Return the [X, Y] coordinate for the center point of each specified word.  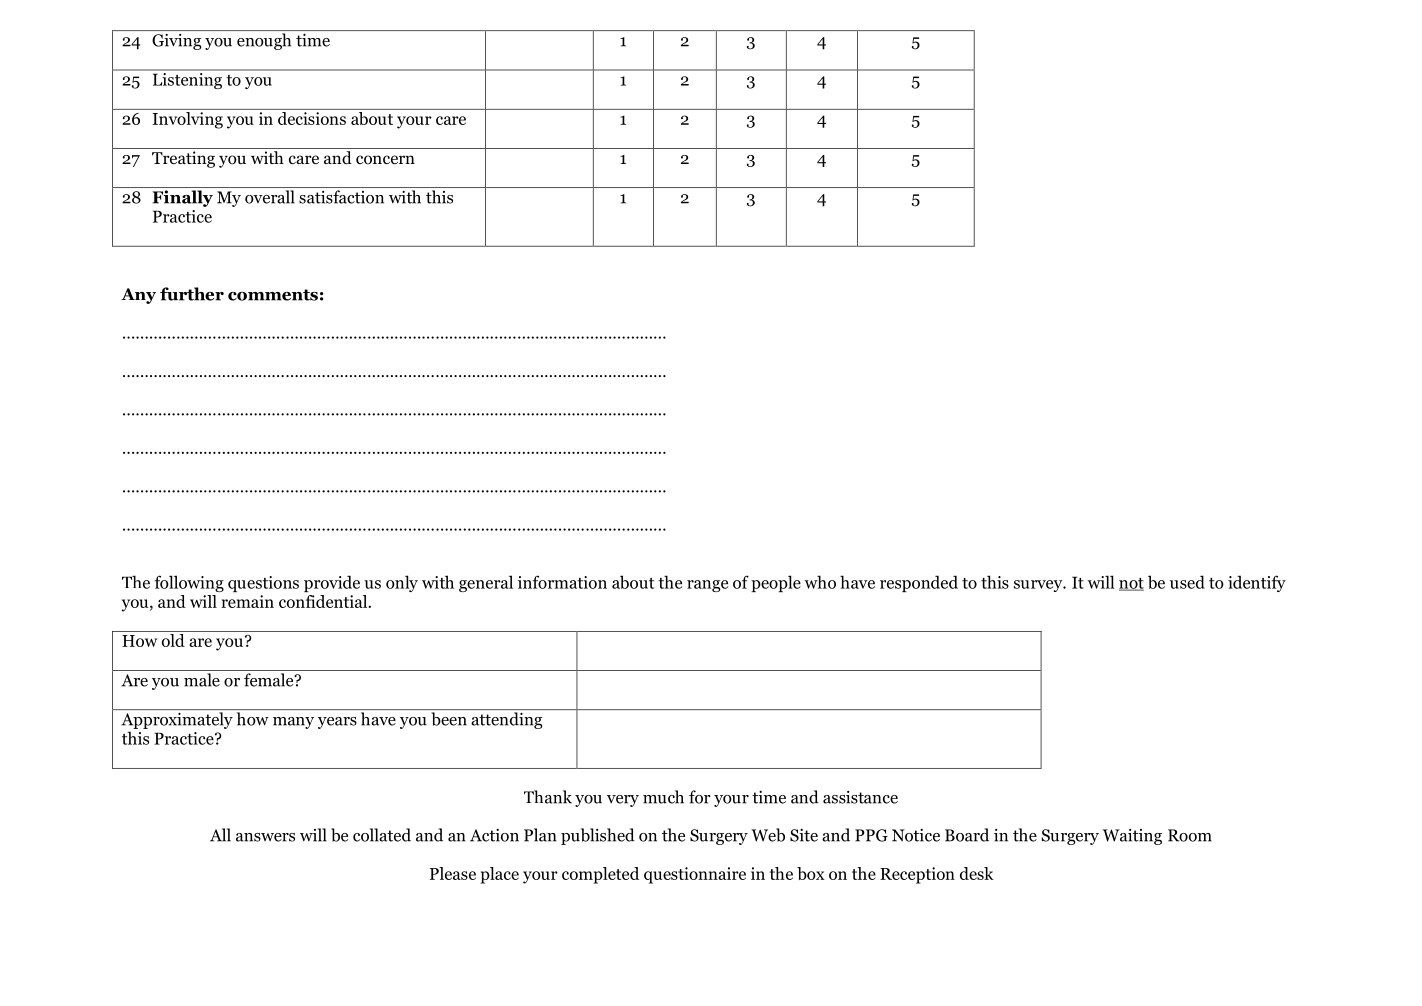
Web [768, 835]
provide [332, 583]
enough [264, 41]
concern [385, 160]
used [1187, 582]
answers [265, 837]
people [776, 583]
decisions [312, 118]
